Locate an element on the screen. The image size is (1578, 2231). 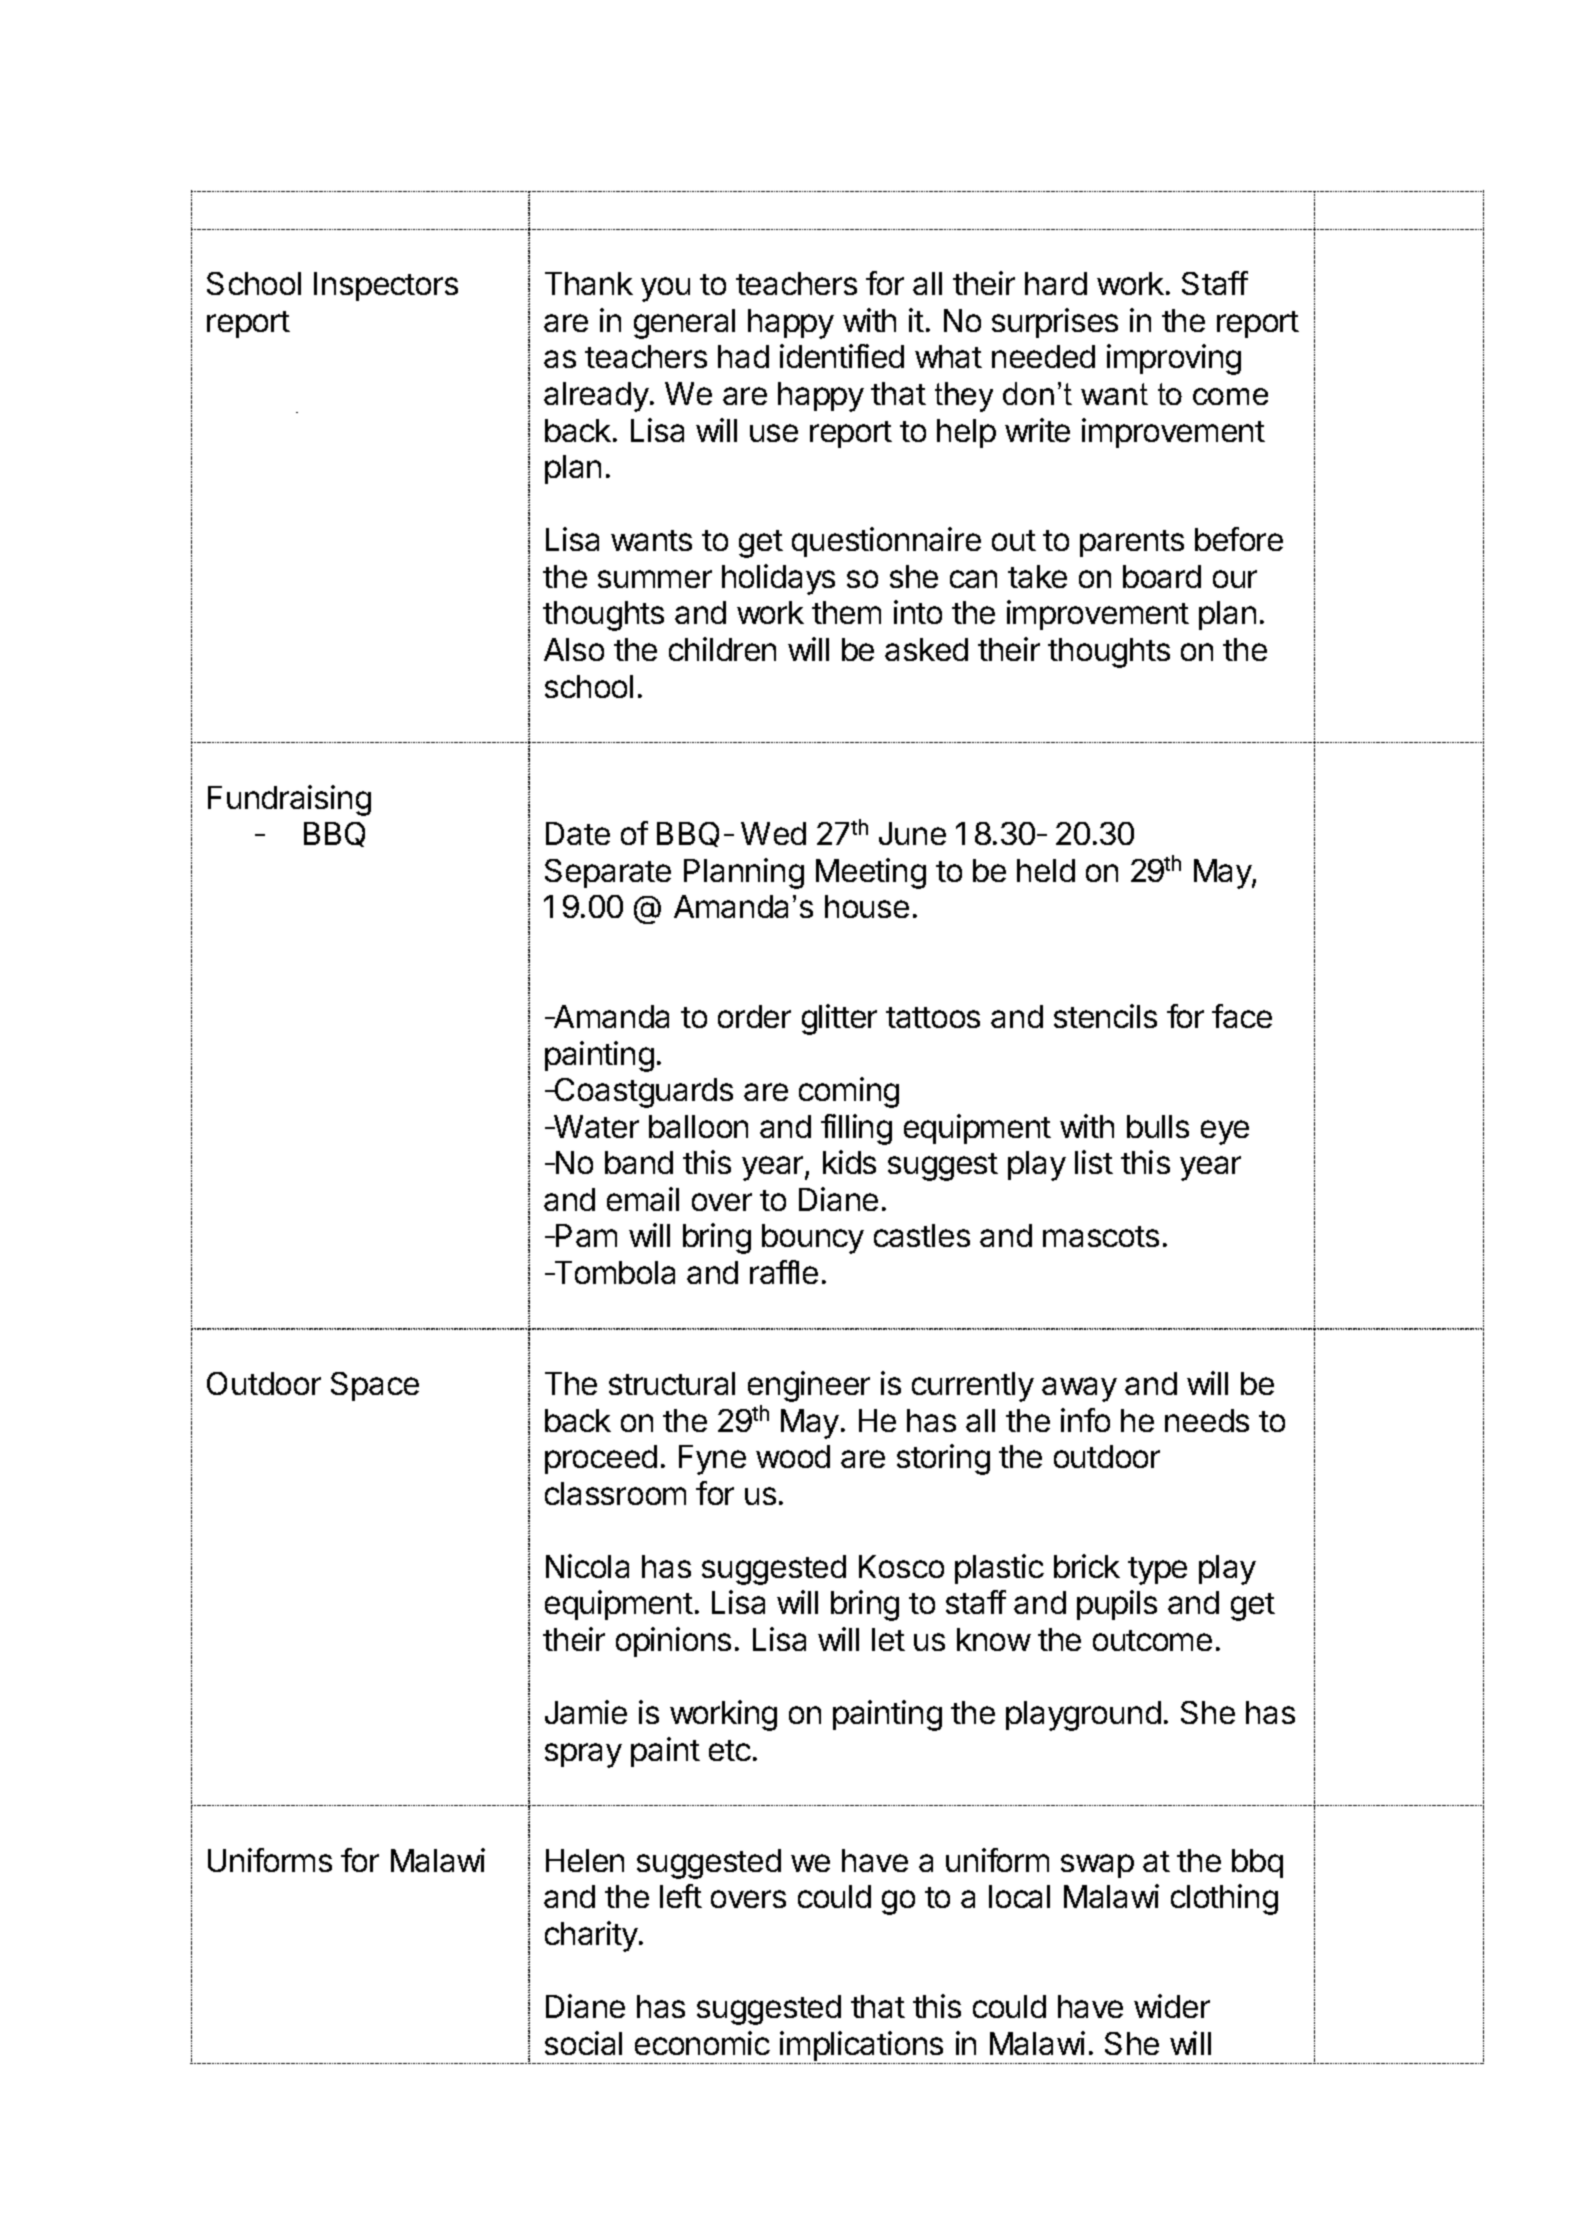
improving is located at coordinates (1174, 359).
